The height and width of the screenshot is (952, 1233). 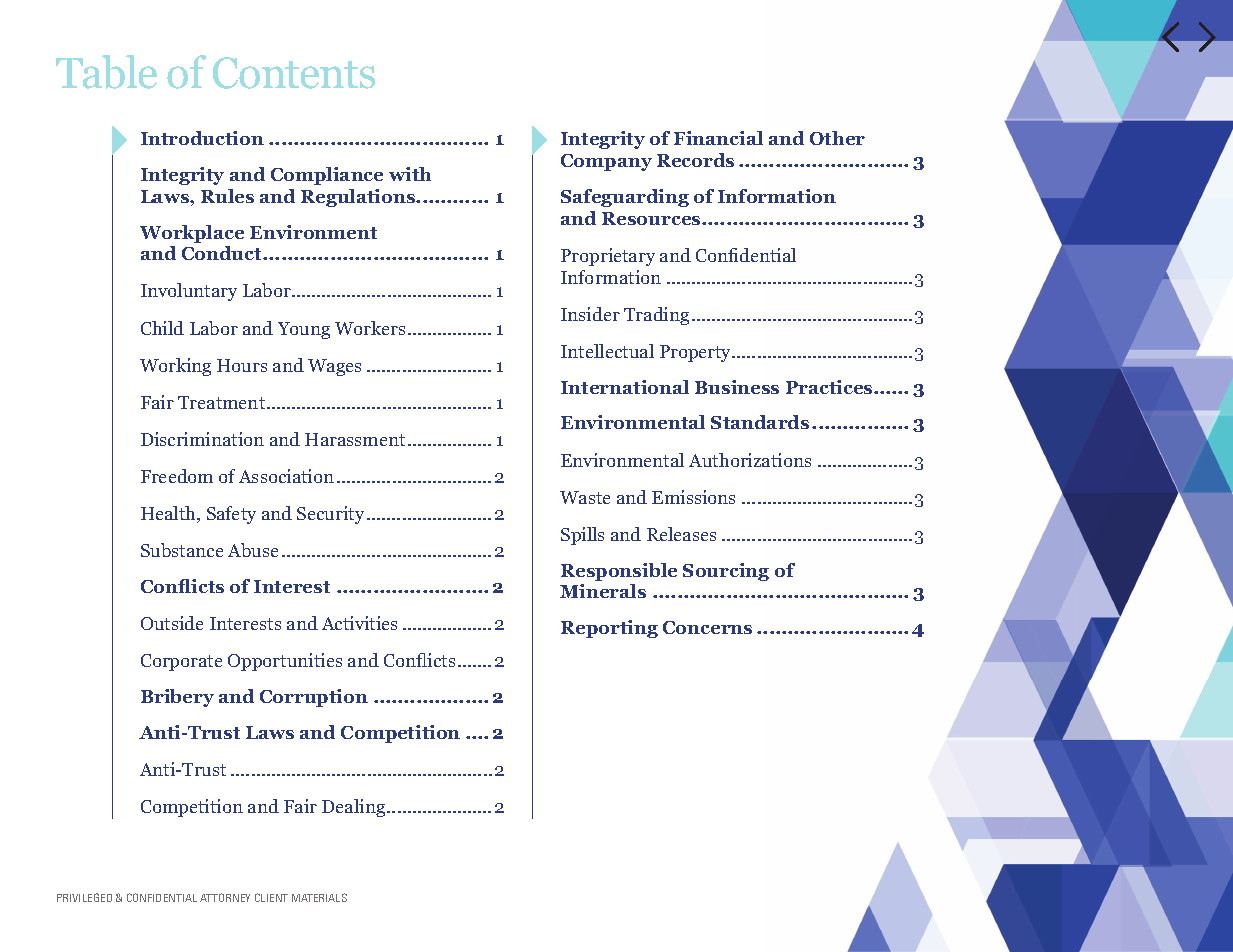 What do you see at coordinates (750, 460) in the screenshot?
I see `Authorizations` at bounding box center [750, 460].
